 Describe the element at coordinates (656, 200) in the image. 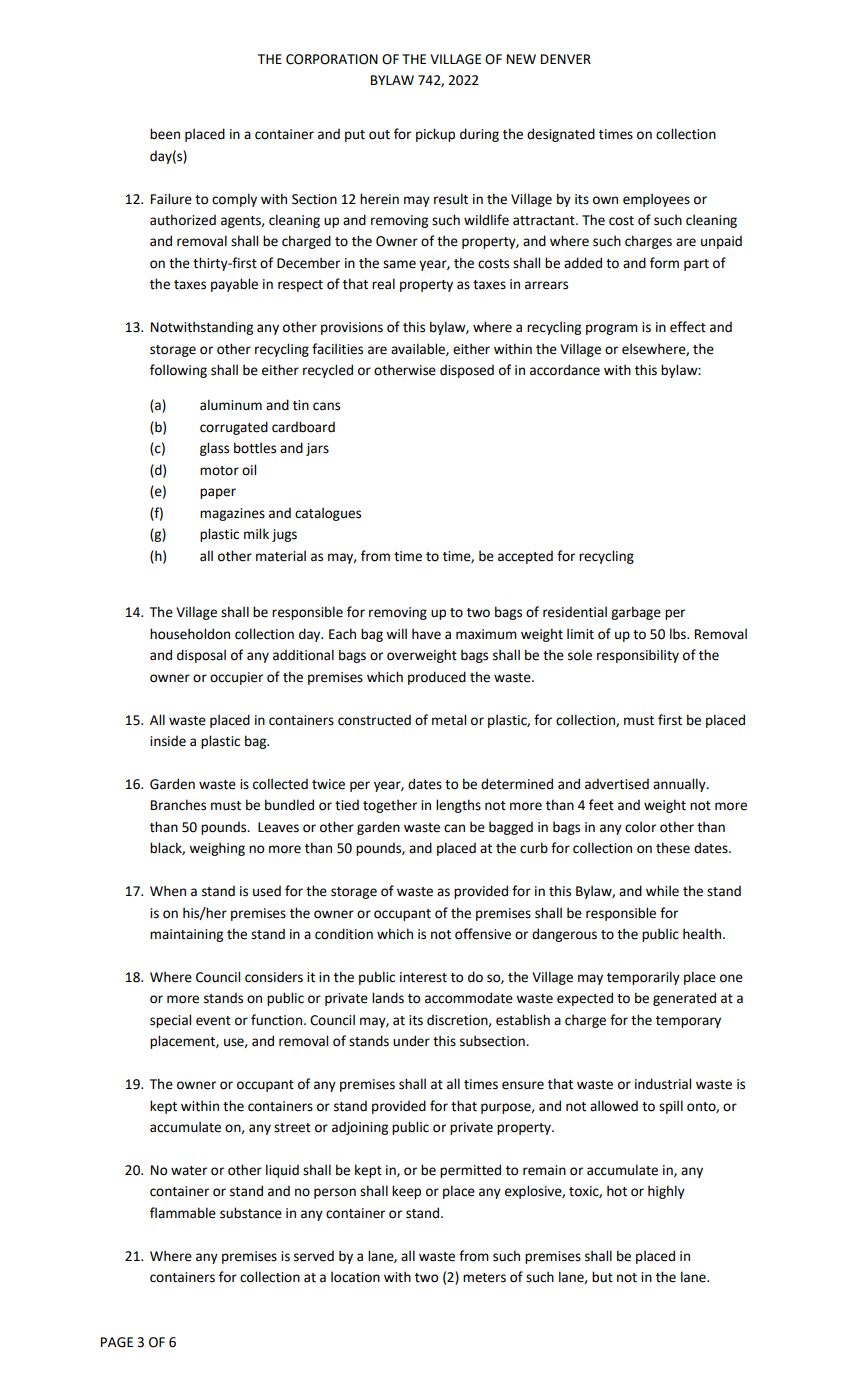

I see `employees` at that location.
